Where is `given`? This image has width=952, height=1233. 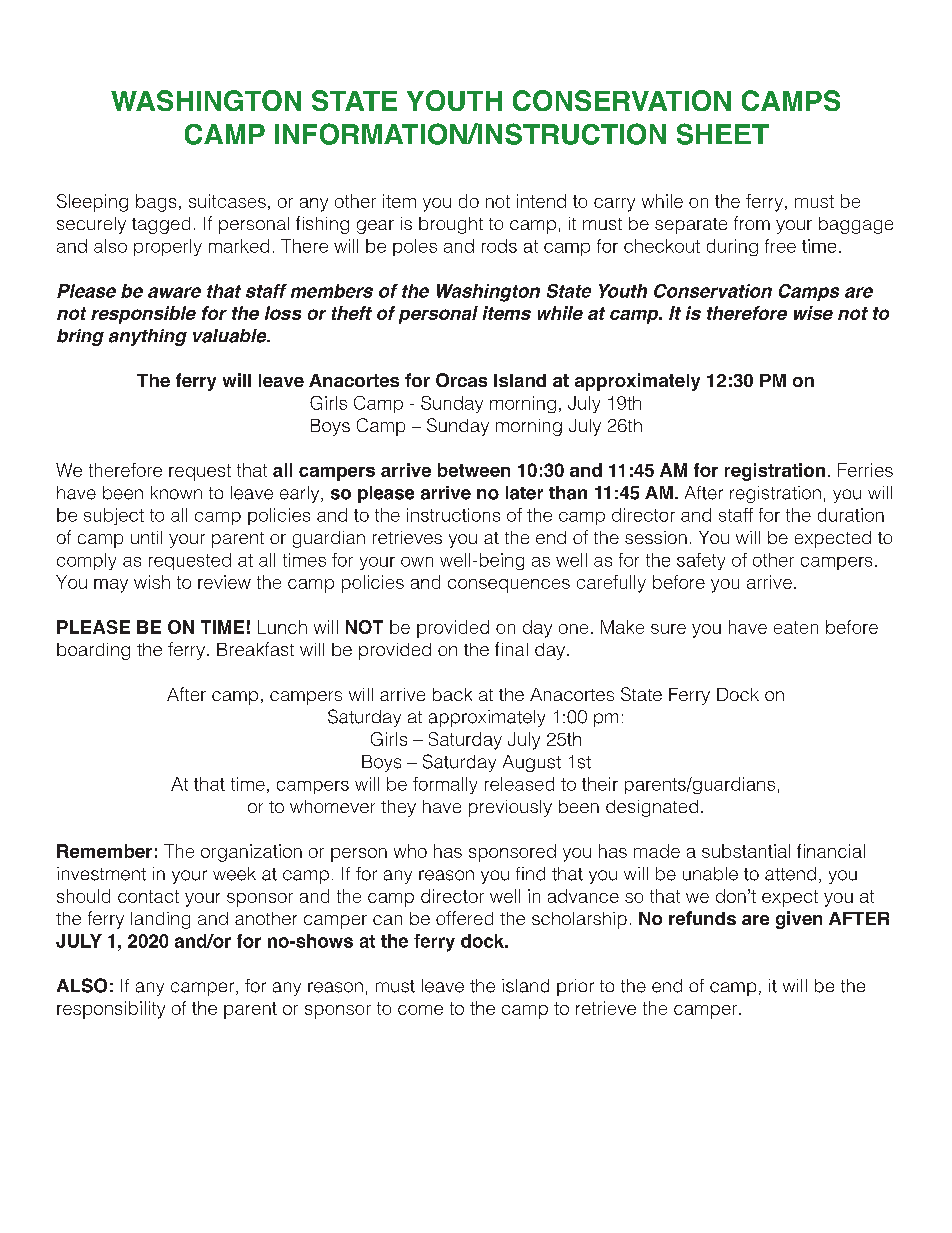 given is located at coordinates (799, 920).
